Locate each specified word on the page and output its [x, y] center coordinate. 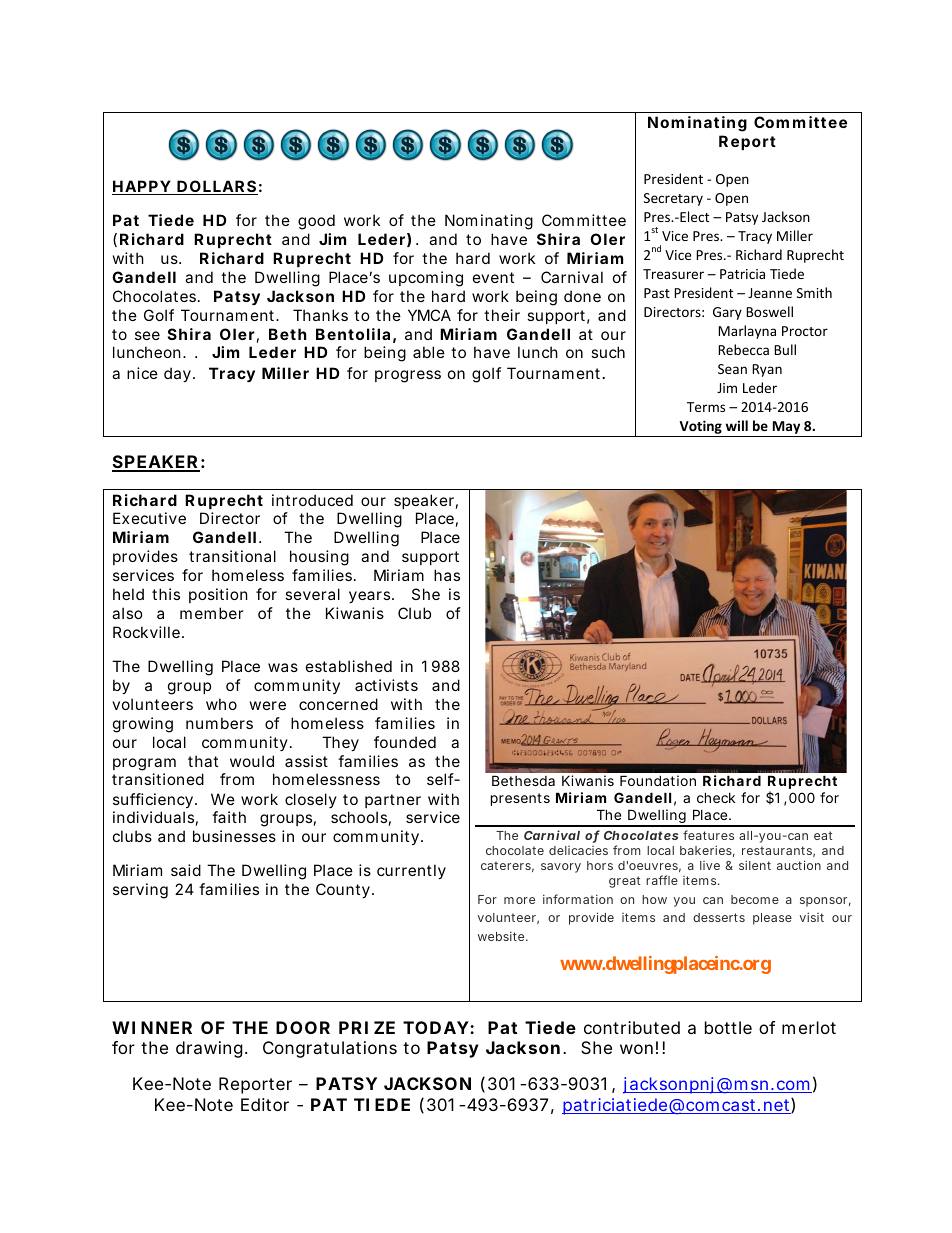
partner [393, 801]
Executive [149, 518]
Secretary [673, 199]
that [203, 761]
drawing [209, 1049]
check [716, 797]
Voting [700, 428]
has [447, 575]
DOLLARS [216, 187]
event [493, 277]
